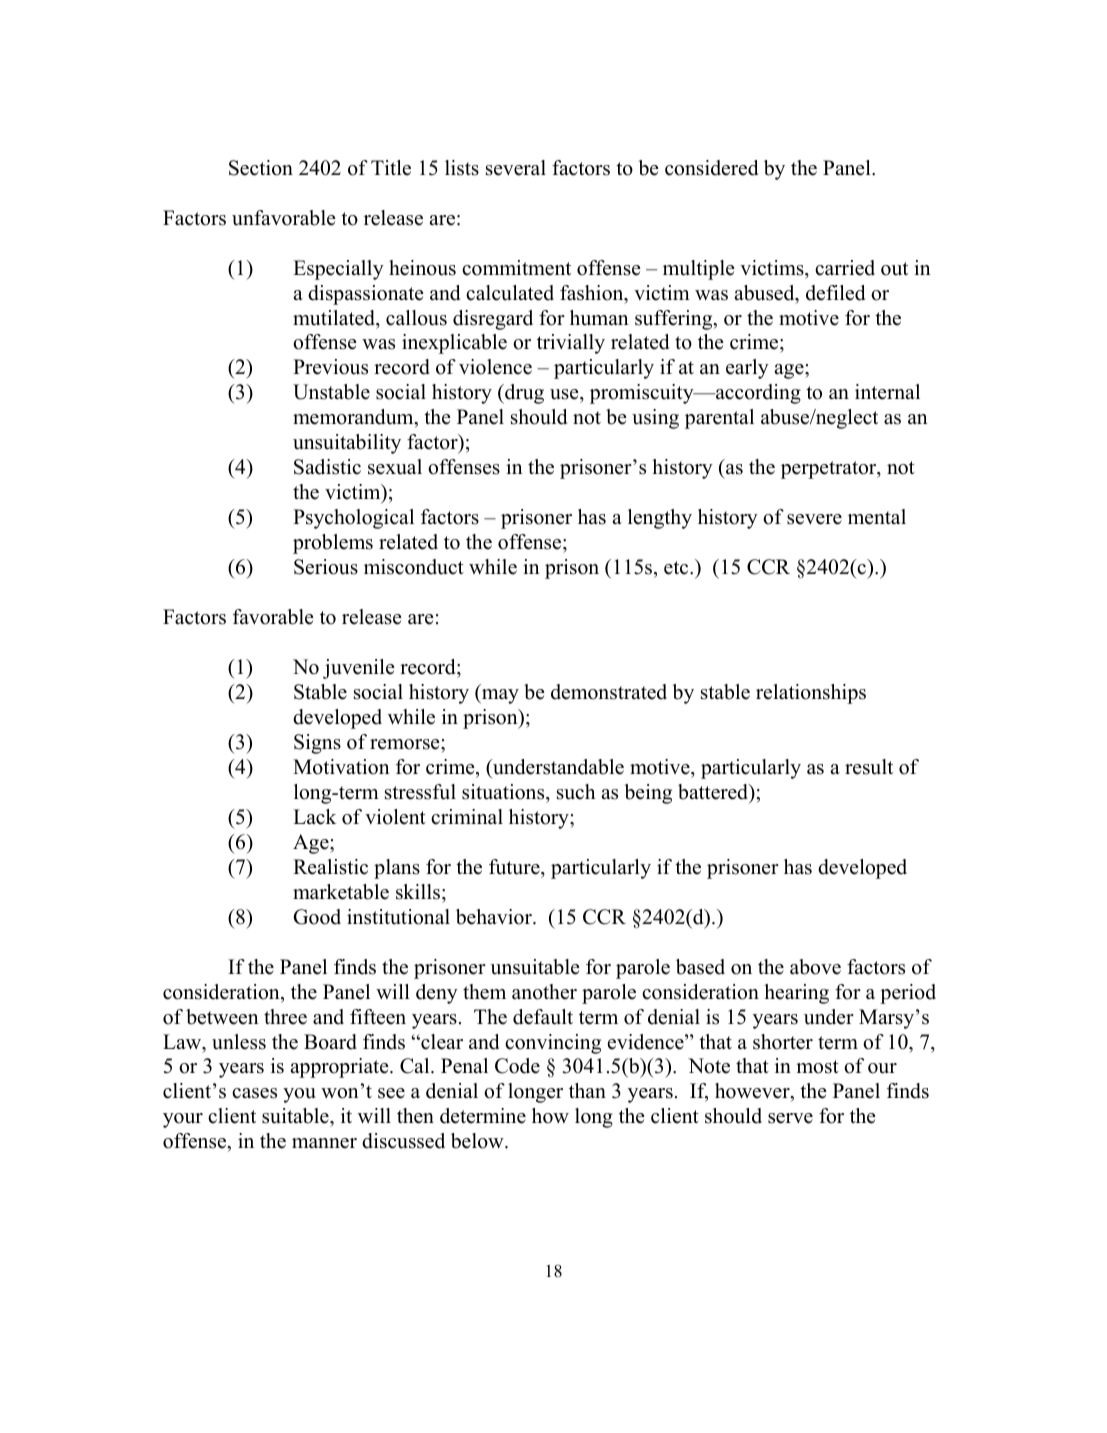 The image size is (1107, 1433). Describe the element at coordinates (576, 792) in the screenshot. I see `such` at that location.
